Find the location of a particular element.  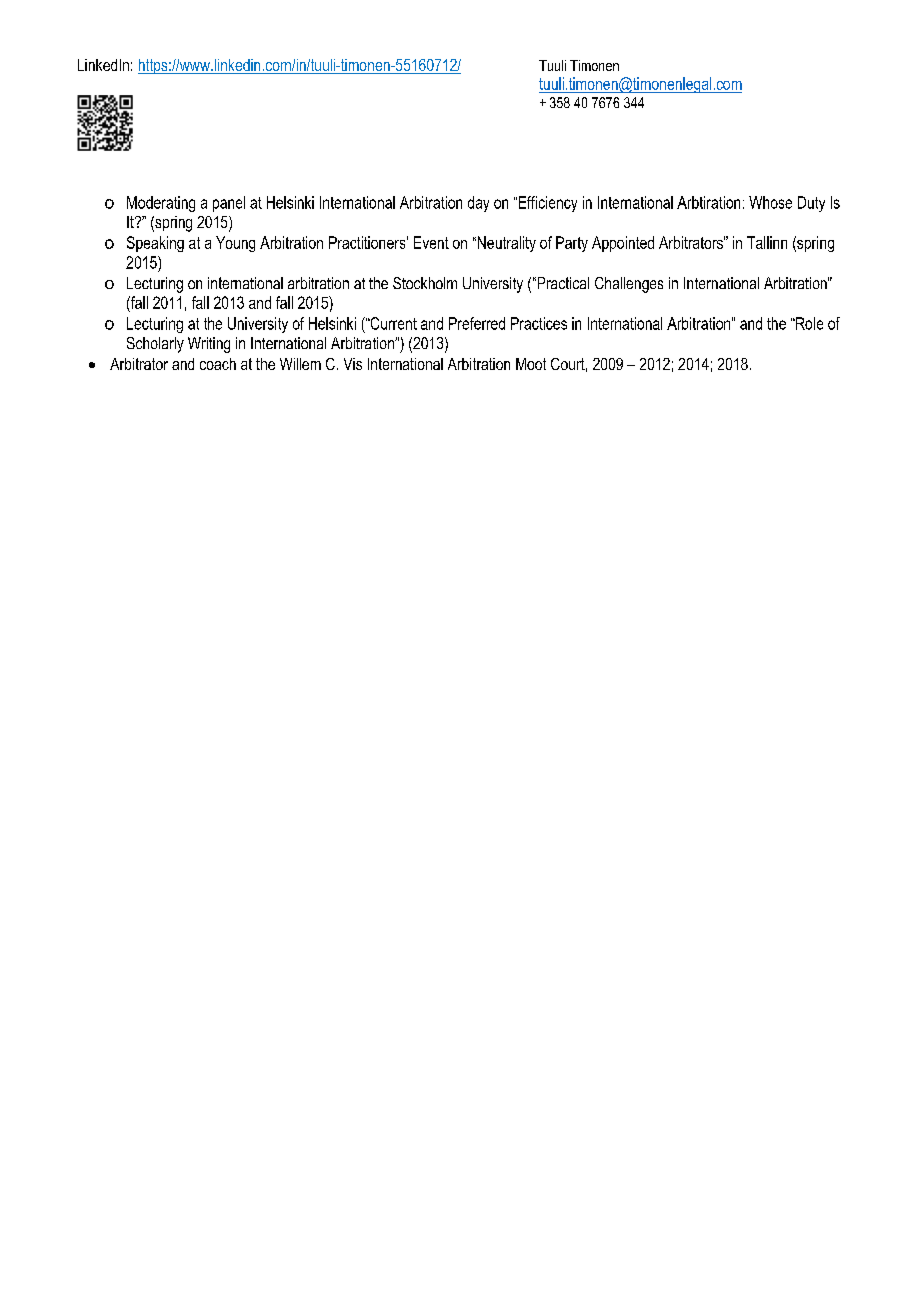

day is located at coordinates (478, 204).
